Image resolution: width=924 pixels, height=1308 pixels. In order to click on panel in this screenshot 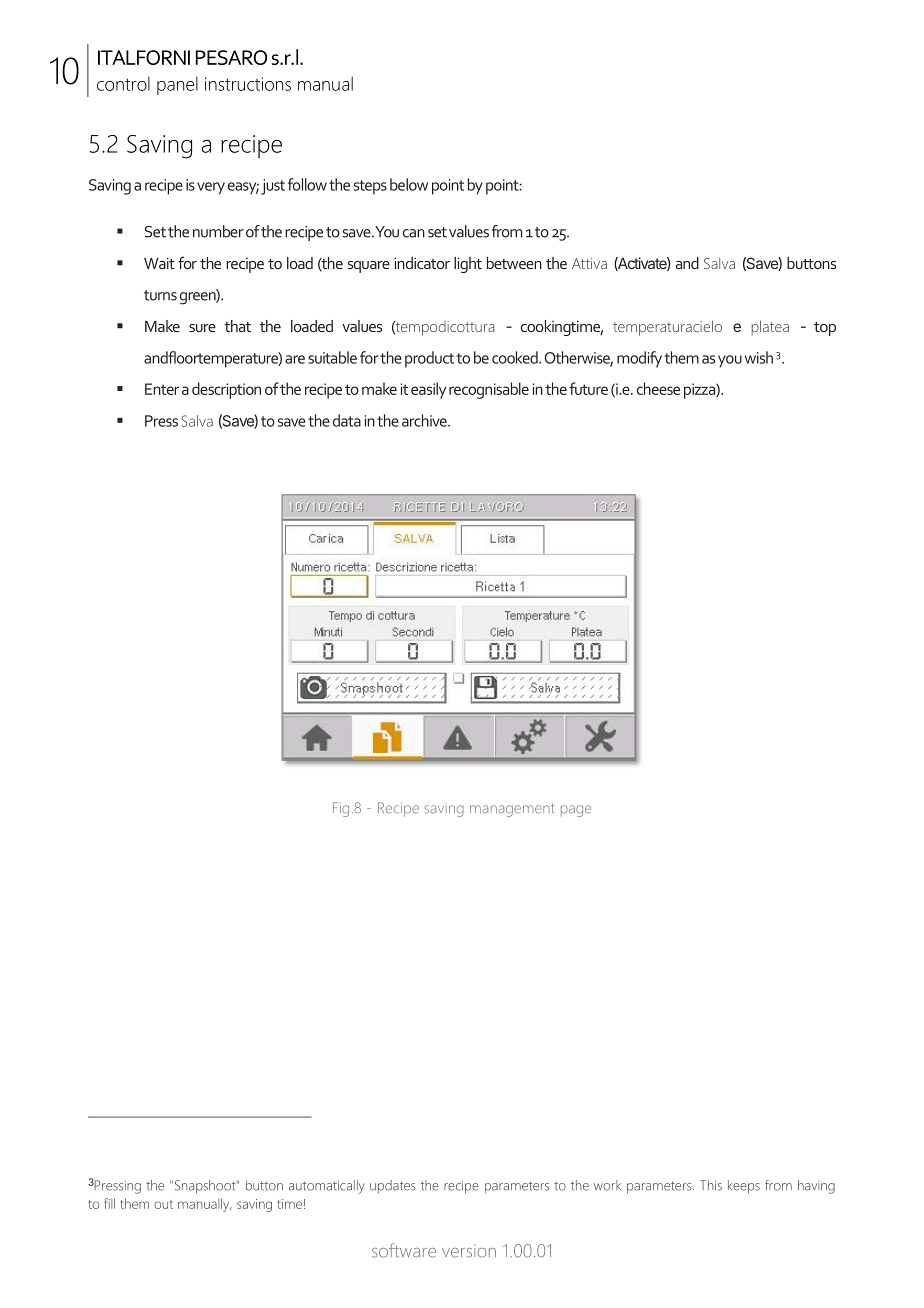, I will do `click(177, 86)`.
